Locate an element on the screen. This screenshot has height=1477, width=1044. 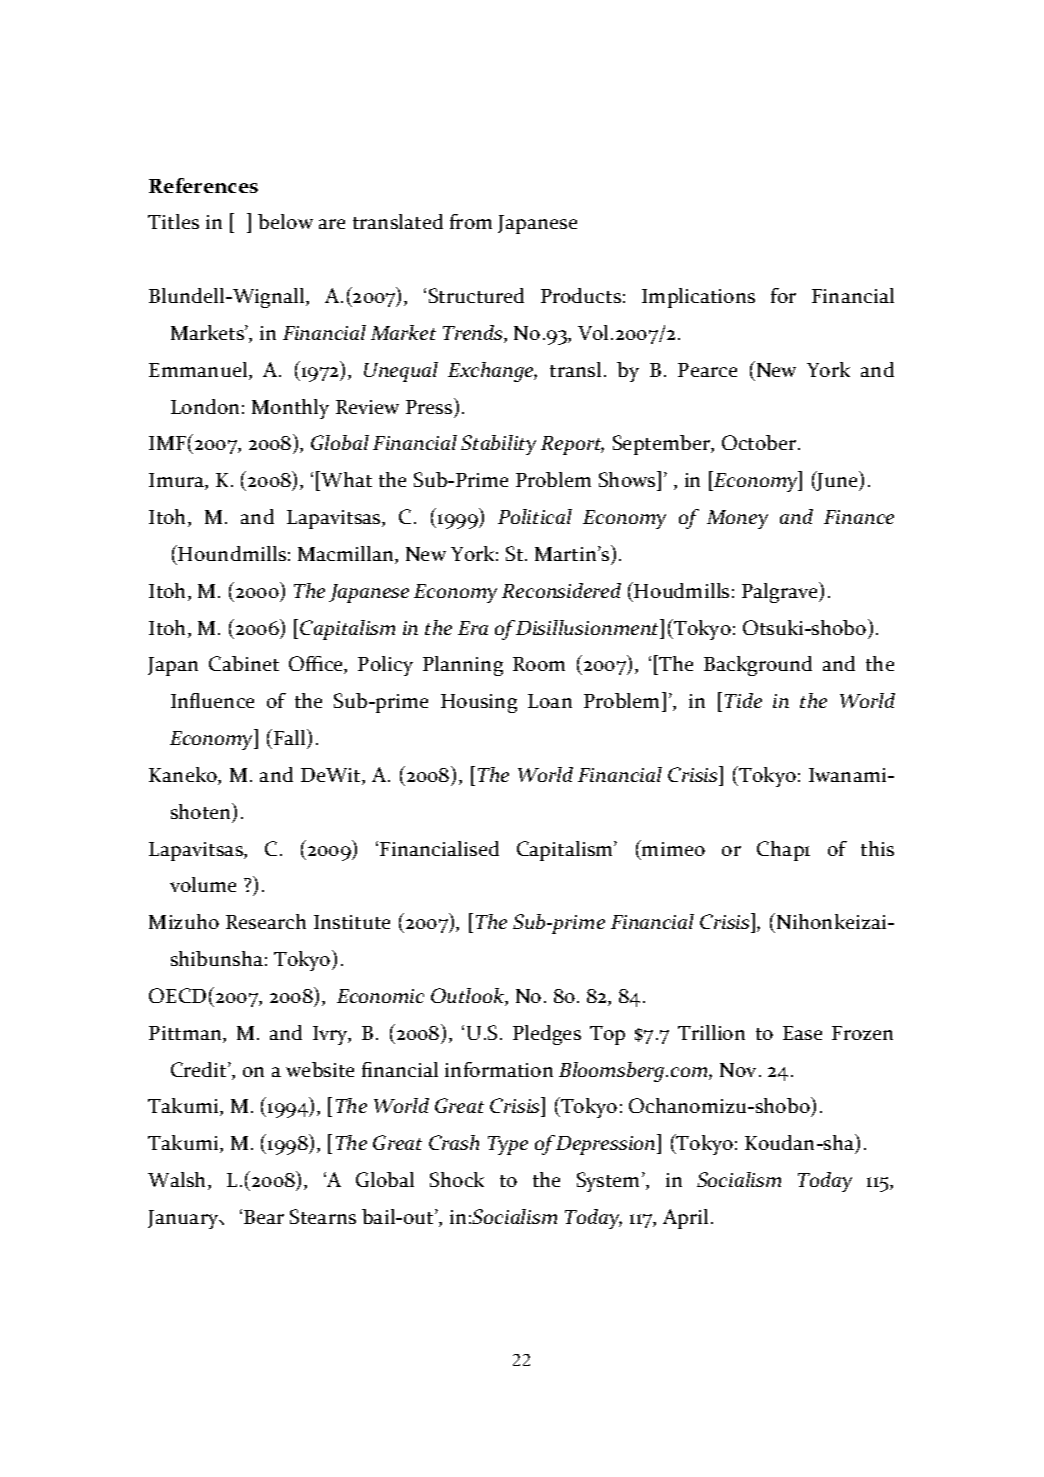
Stearns is located at coordinates (323, 1216).
